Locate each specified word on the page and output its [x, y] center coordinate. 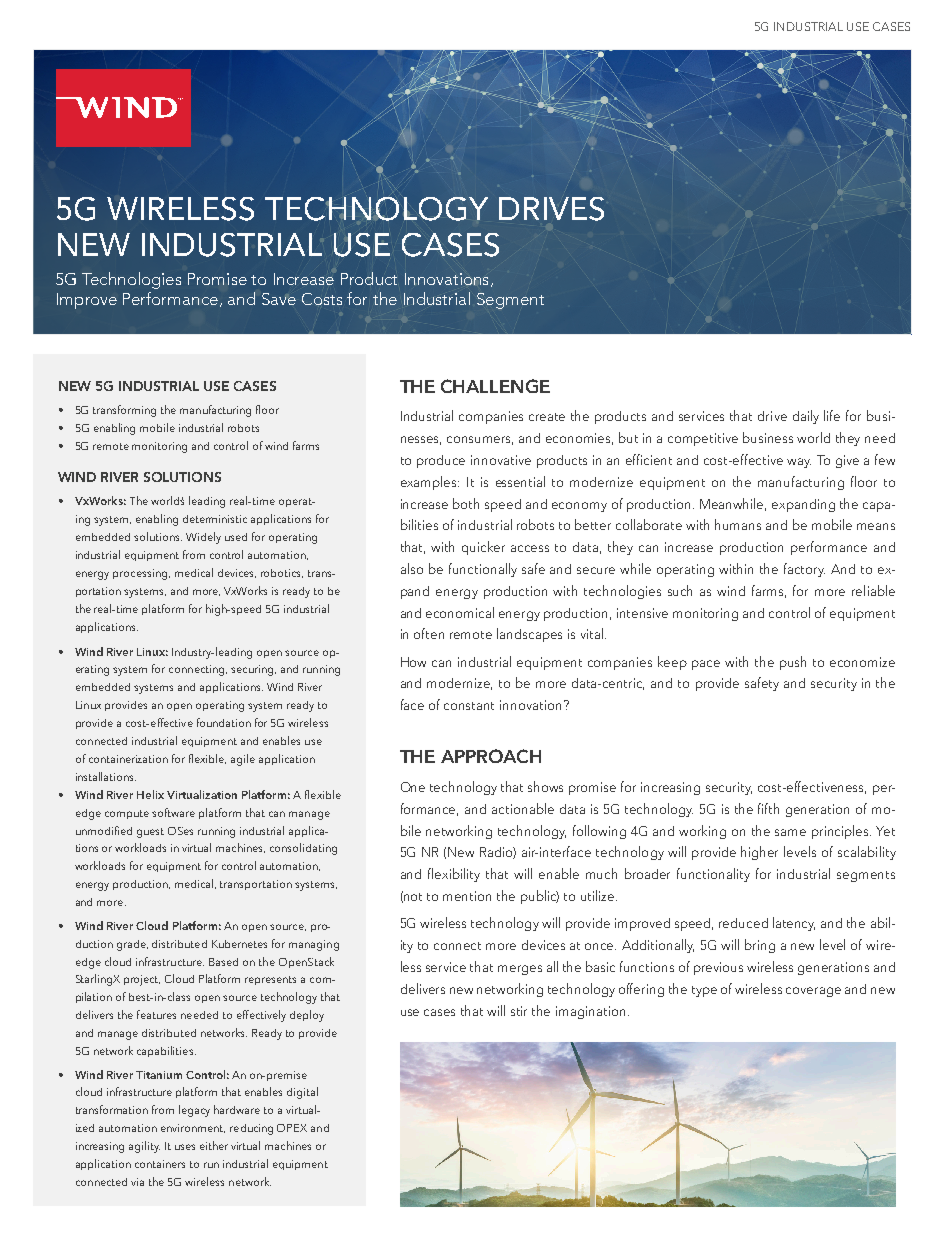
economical [460, 612]
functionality [713, 875]
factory [804, 570]
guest [150, 833]
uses [185, 1147]
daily [806, 417]
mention [467, 896]
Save [279, 299]
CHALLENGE [495, 386]
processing [141, 574]
